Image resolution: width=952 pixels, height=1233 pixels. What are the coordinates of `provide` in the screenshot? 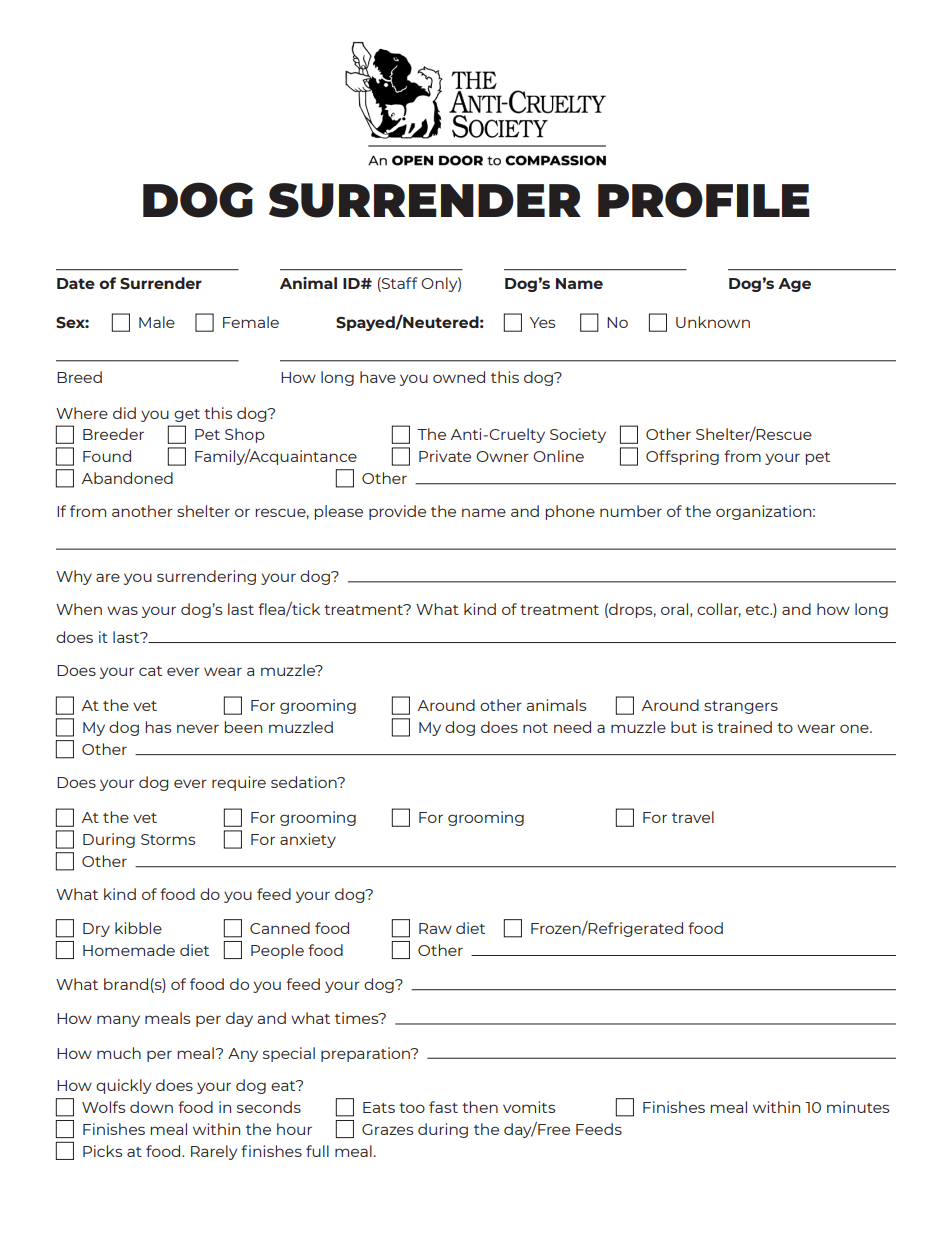 It's located at (397, 512).
